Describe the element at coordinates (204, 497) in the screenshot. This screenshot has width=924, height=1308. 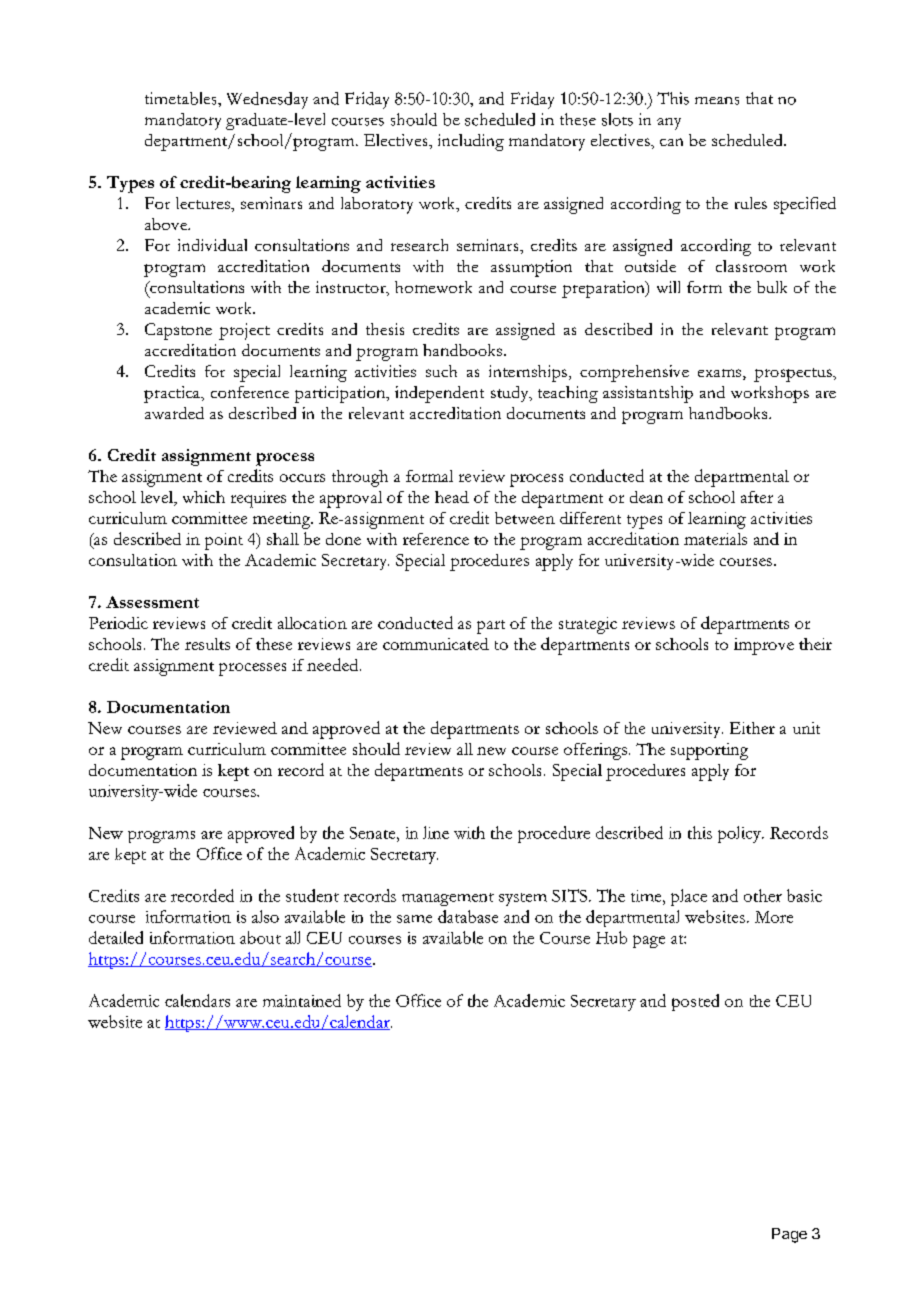
I see `which` at that location.
